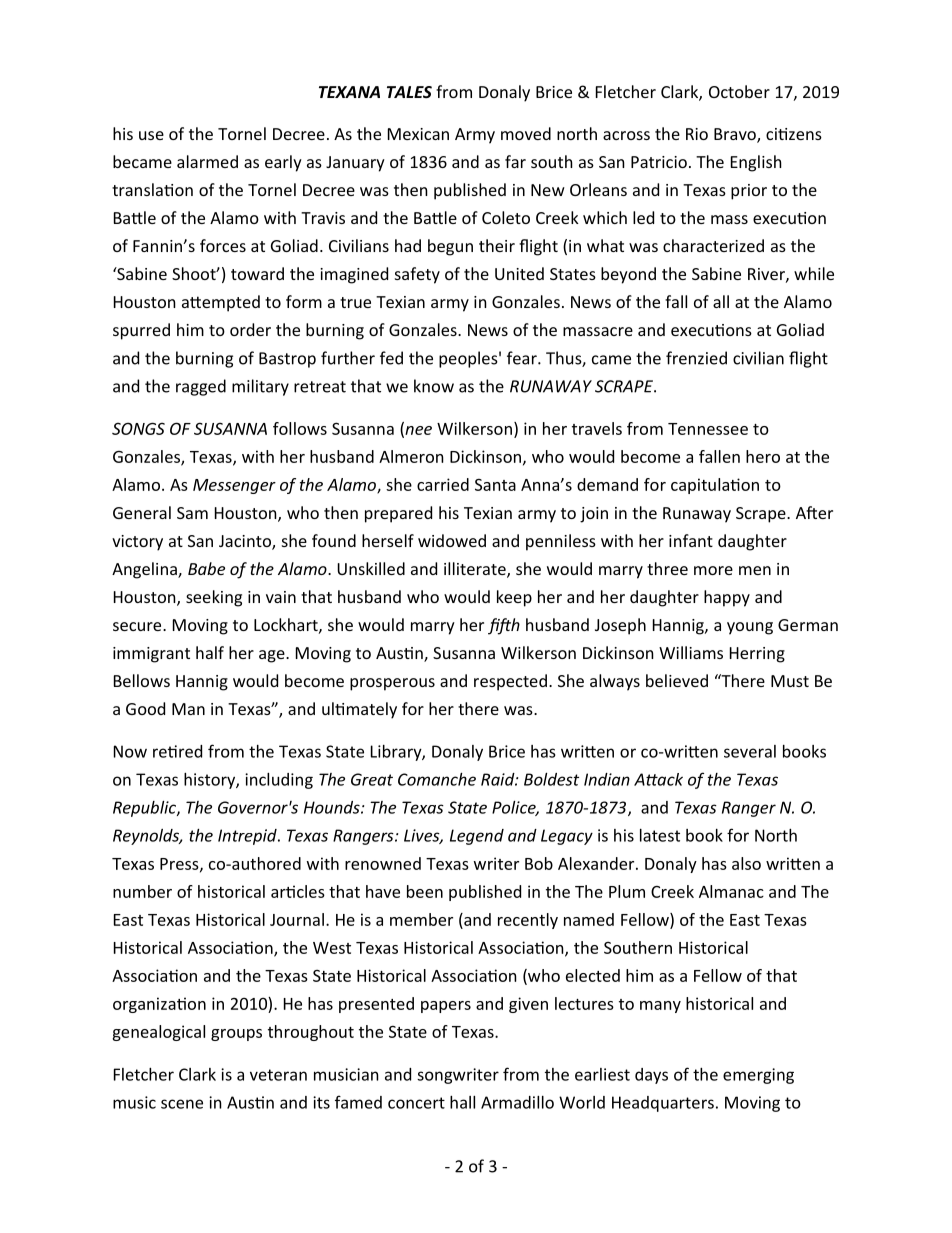 The width and height of the page is (952, 1233). Describe the element at coordinates (177, 751) in the page. I see `retired` at that location.
